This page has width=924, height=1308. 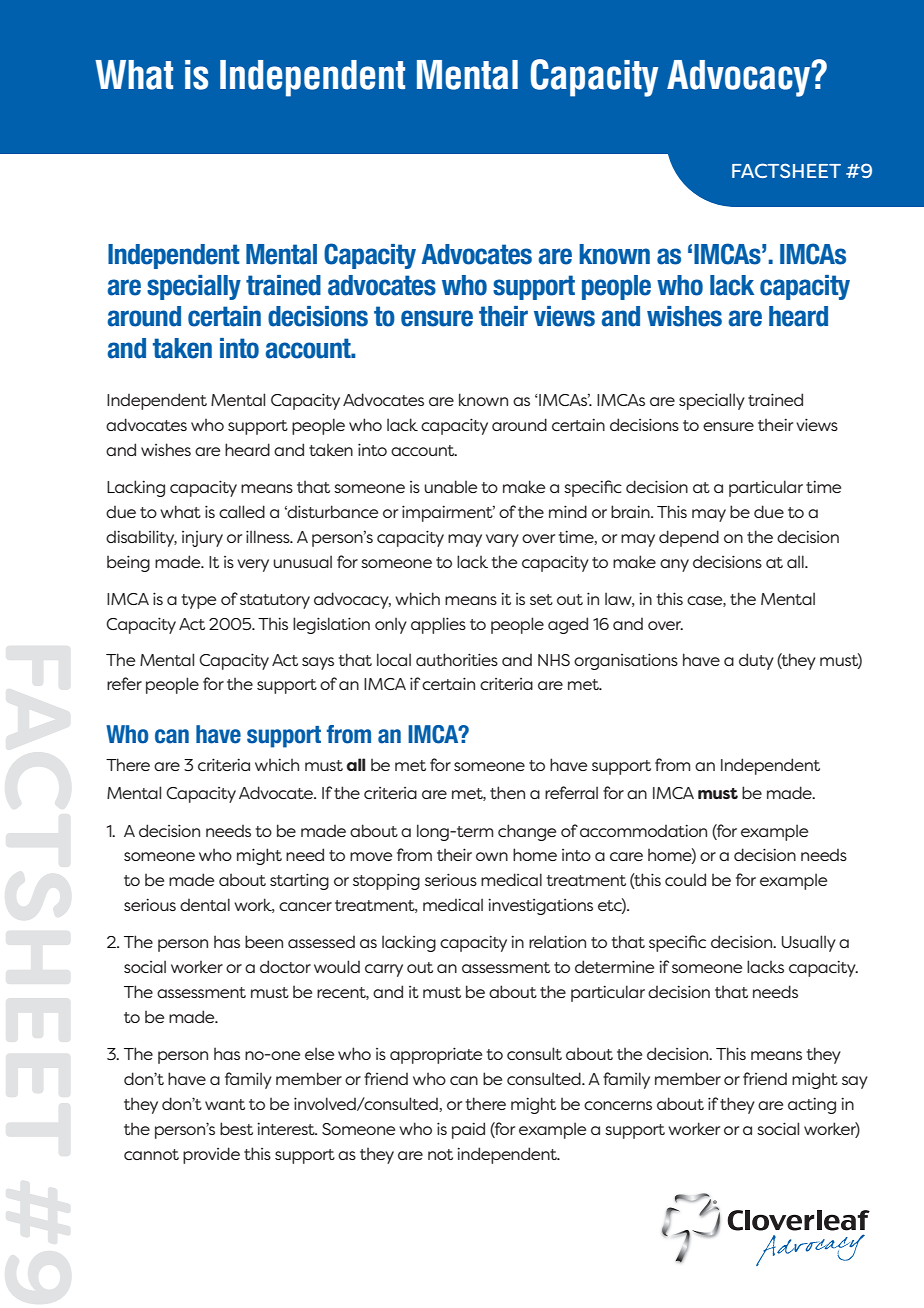 What do you see at coordinates (756, 661) in the page?
I see `duty` at bounding box center [756, 661].
